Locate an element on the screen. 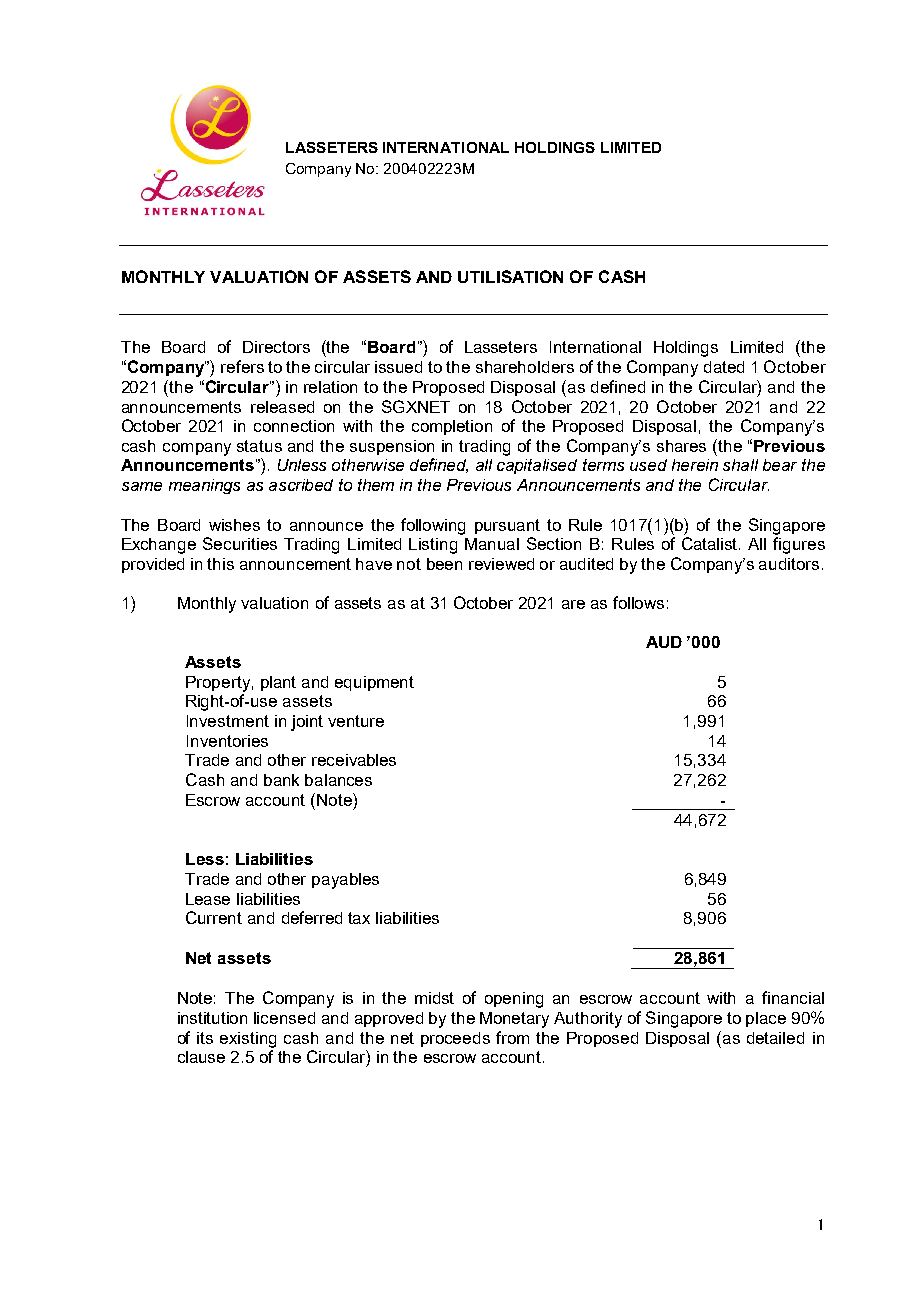  Securities is located at coordinates (240, 543).
